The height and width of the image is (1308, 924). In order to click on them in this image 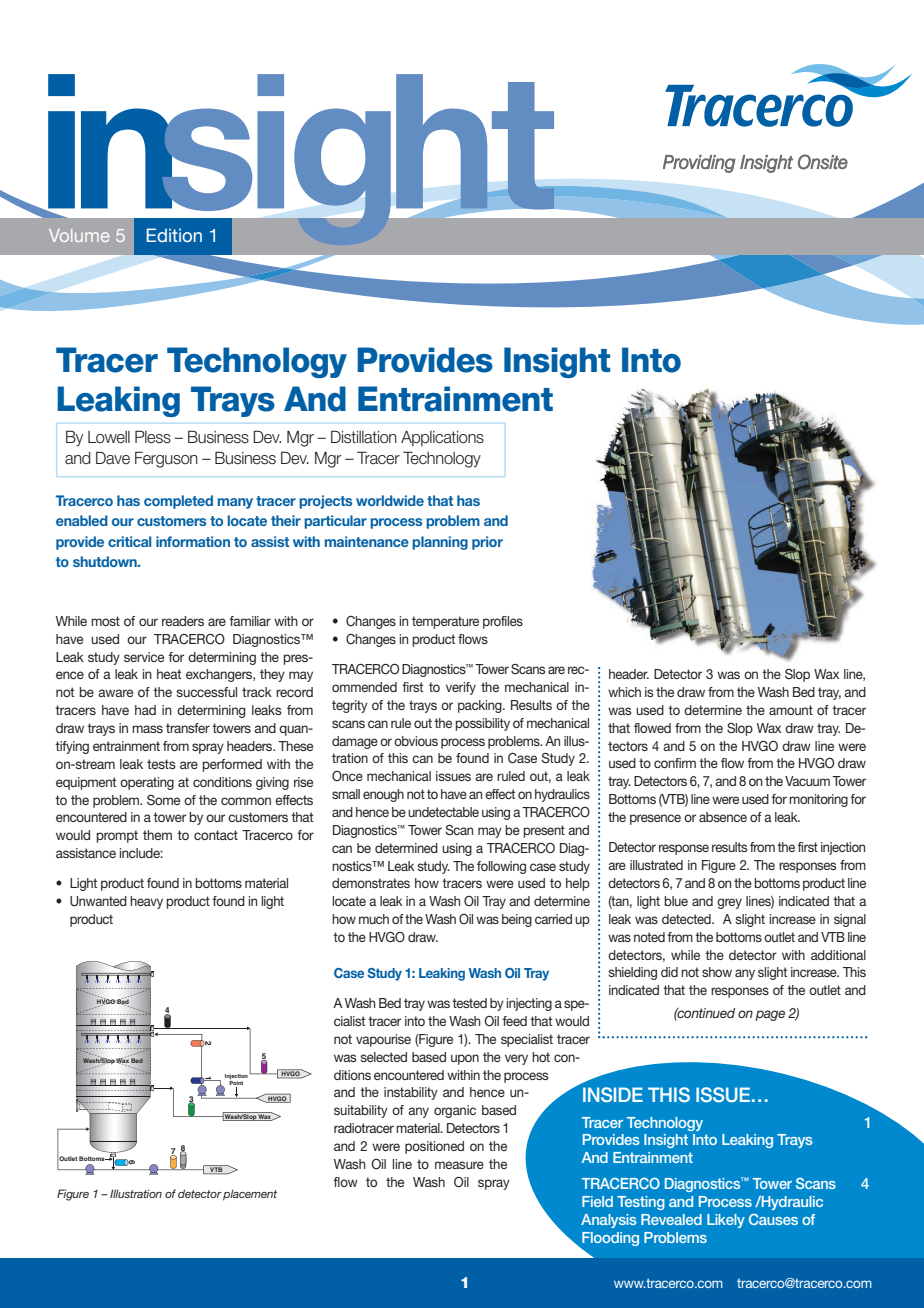, I will do `click(157, 835)`.
